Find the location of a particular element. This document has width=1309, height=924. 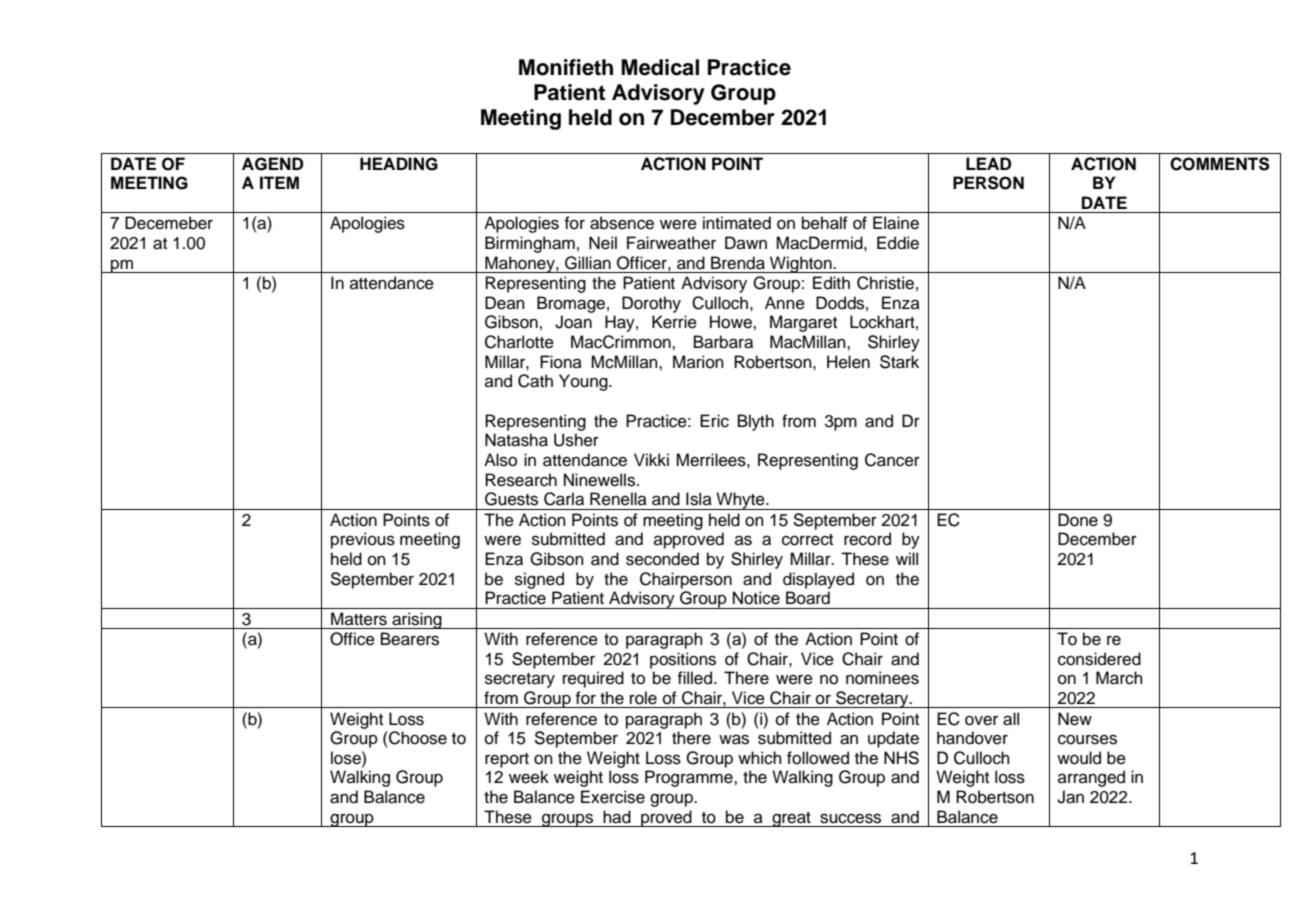

HEADING is located at coordinates (399, 164).
